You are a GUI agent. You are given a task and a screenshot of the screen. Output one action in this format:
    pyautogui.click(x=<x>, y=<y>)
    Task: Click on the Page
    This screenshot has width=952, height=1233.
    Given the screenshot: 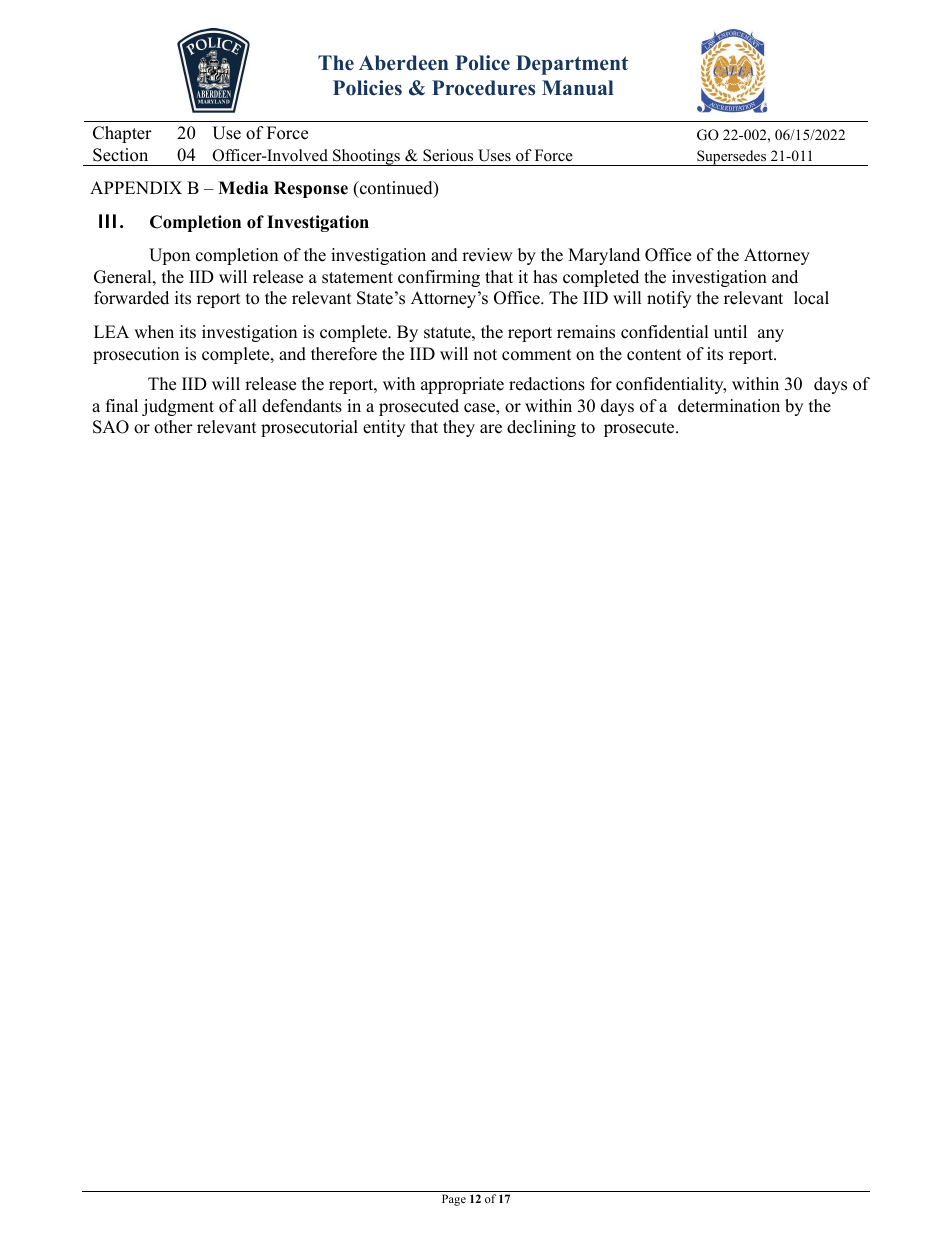 What is the action you would take?
    pyautogui.click(x=454, y=1200)
